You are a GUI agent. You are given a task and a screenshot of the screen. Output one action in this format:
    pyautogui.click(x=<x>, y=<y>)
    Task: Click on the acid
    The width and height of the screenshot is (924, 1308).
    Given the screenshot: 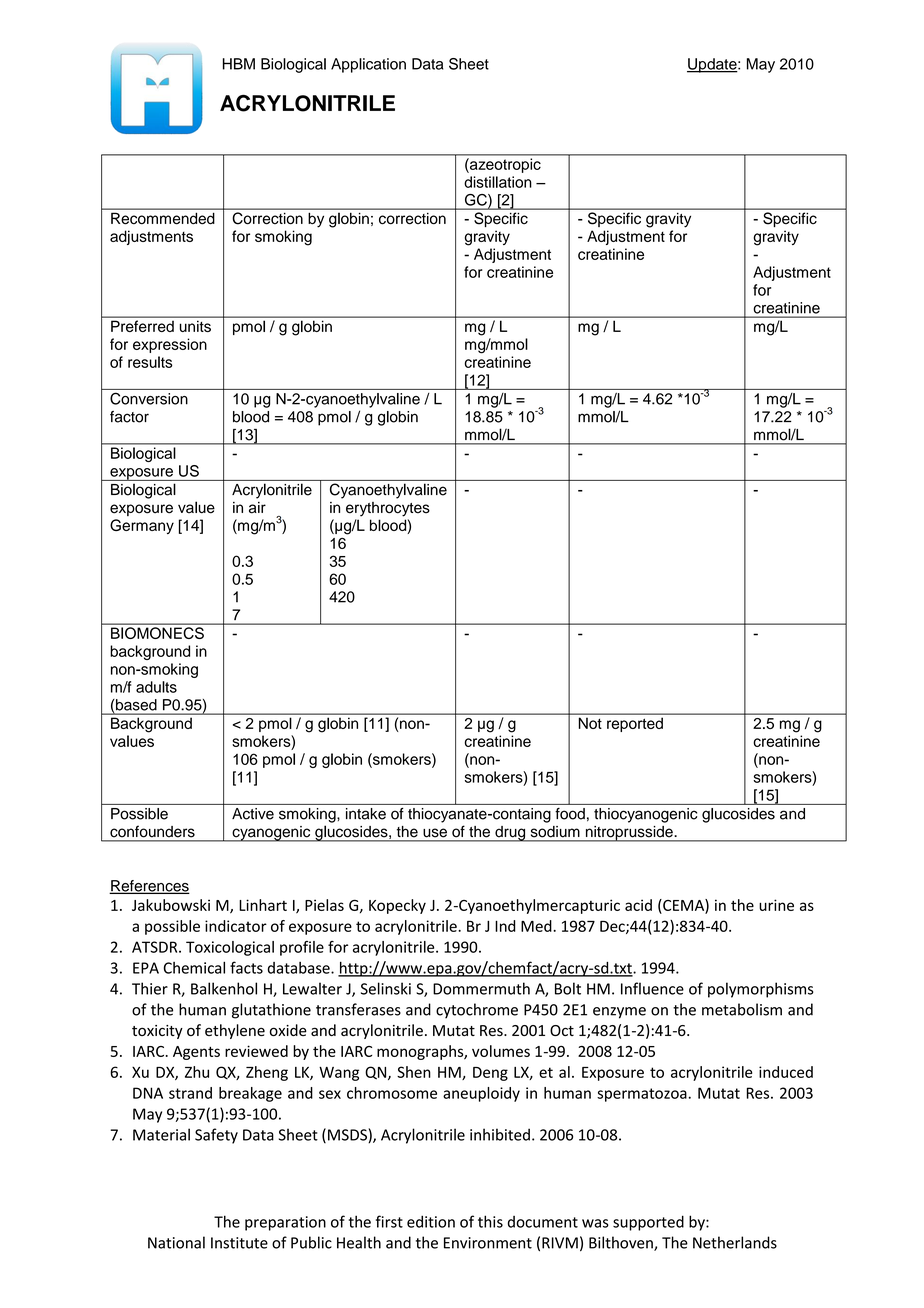 What is the action you would take?
    pyautogui.click(x=638, y=905)
